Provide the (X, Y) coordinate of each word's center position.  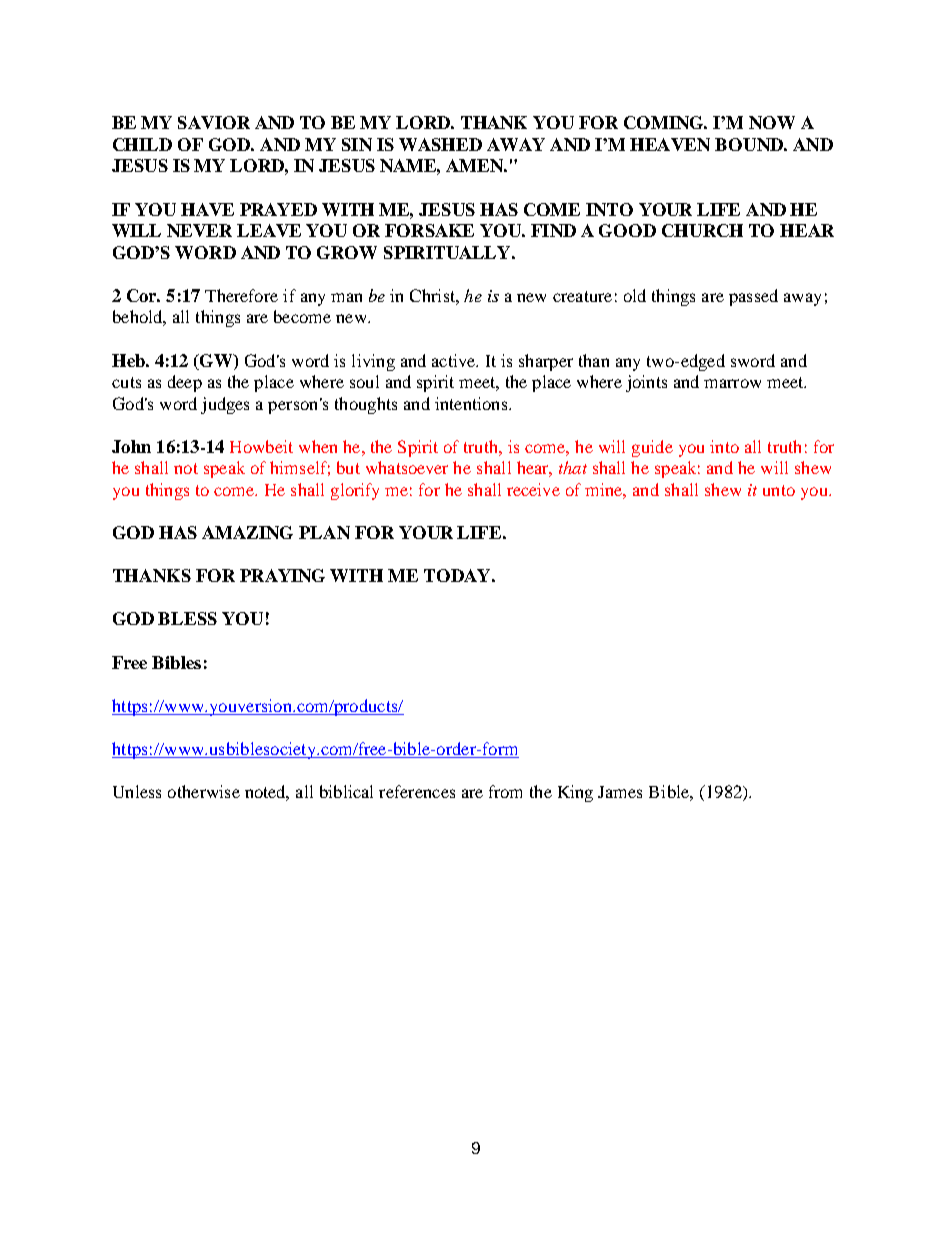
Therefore (241, 295)
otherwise (204, 791)
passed (753, 297)
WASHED (440, 144)
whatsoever (407, 467)
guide (652, 448)
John (131, 446)
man (346, 297)
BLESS (187, 618)
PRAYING (282, 575)
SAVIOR (214, 122)
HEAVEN (670, 144)
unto (779, 490)
